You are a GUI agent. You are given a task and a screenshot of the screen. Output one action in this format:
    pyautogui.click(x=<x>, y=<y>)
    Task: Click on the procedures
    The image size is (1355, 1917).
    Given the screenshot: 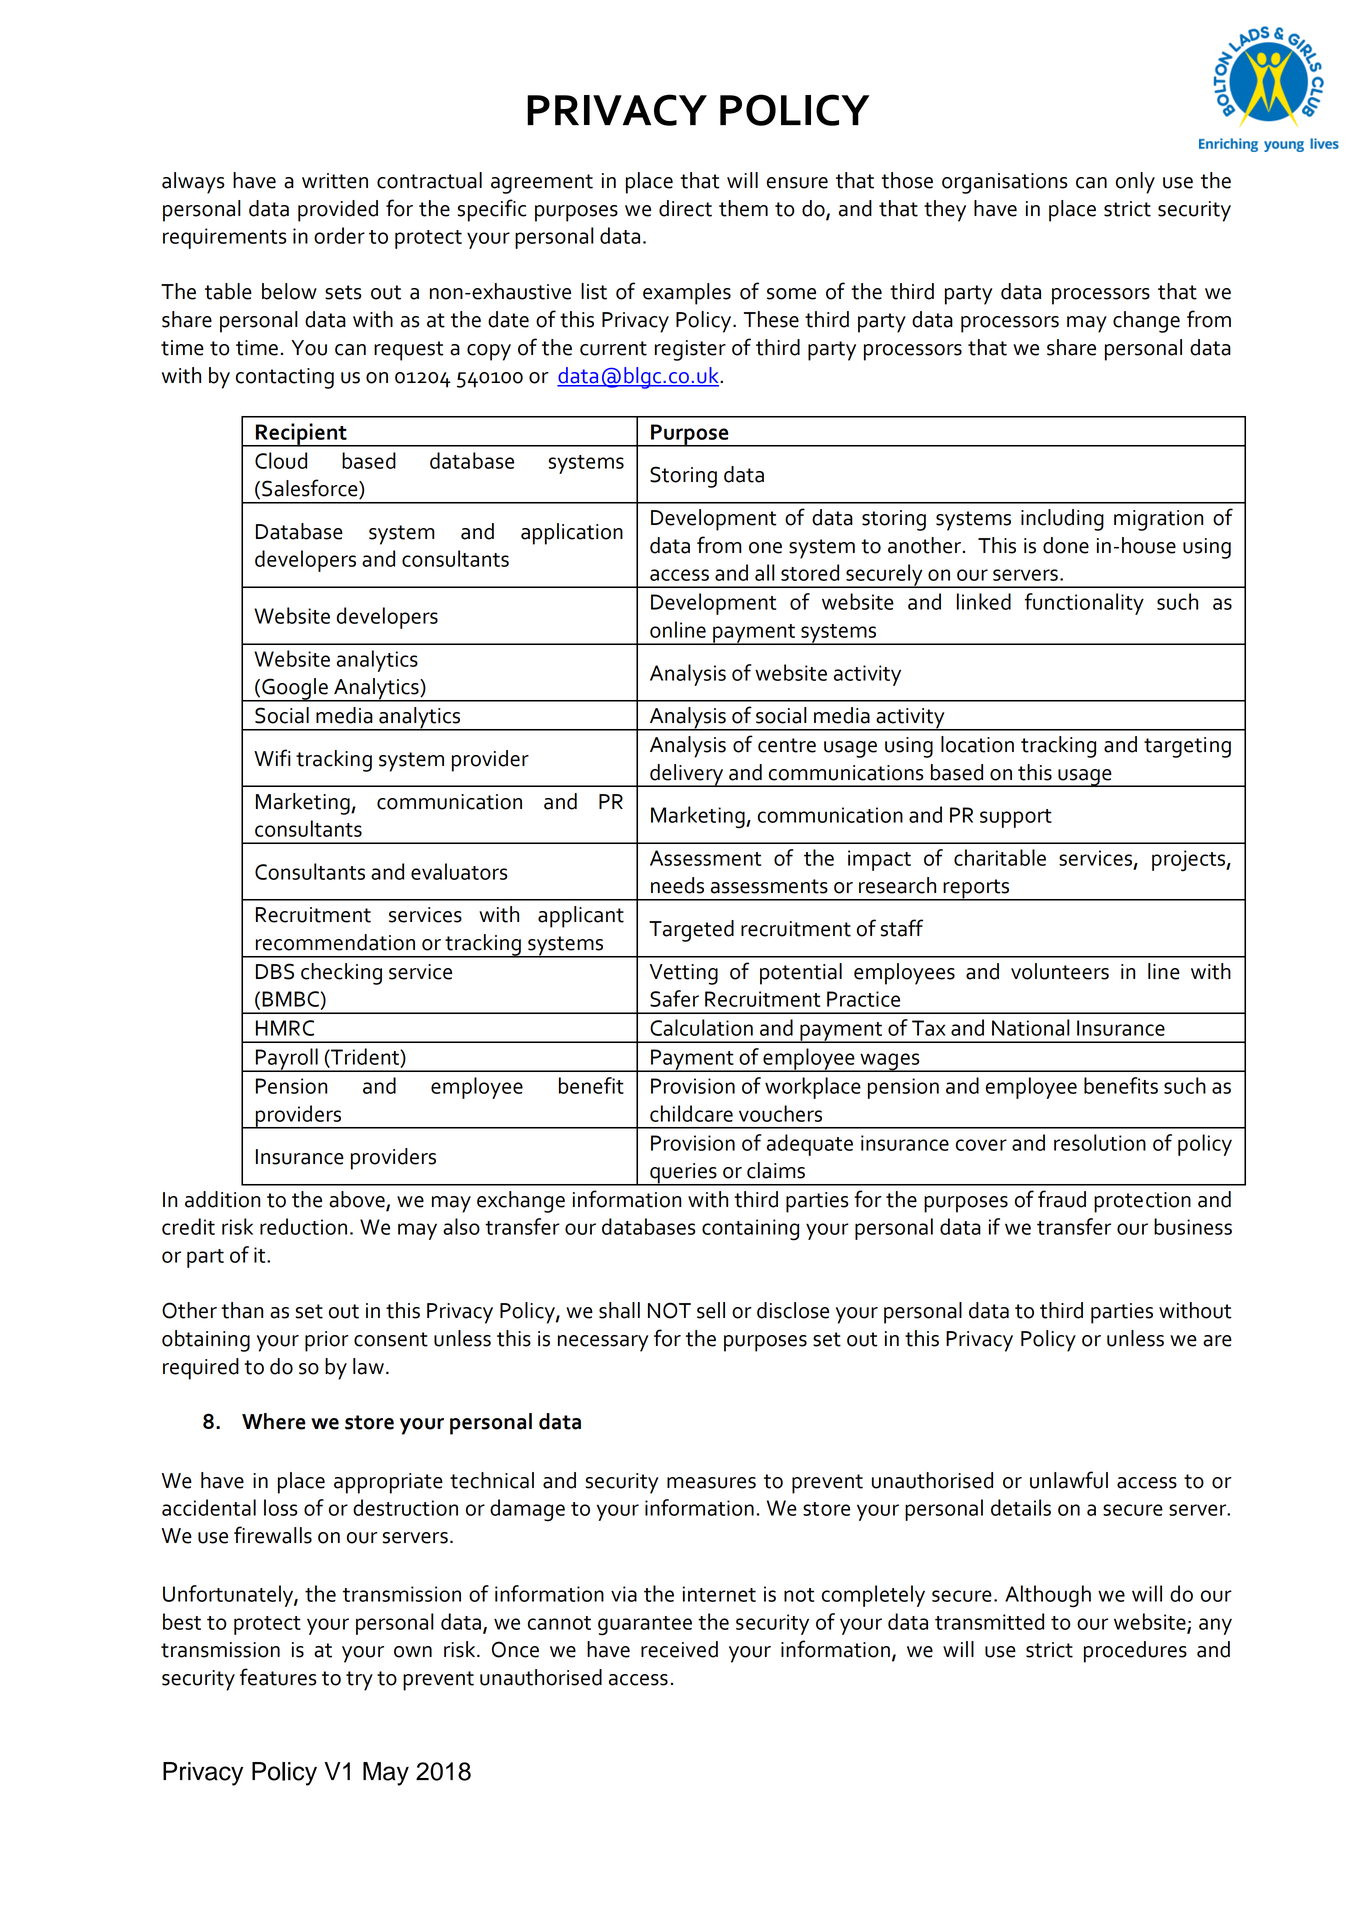 What is the action you would take?
    pyautogui.click(x=1135, y=1652)
